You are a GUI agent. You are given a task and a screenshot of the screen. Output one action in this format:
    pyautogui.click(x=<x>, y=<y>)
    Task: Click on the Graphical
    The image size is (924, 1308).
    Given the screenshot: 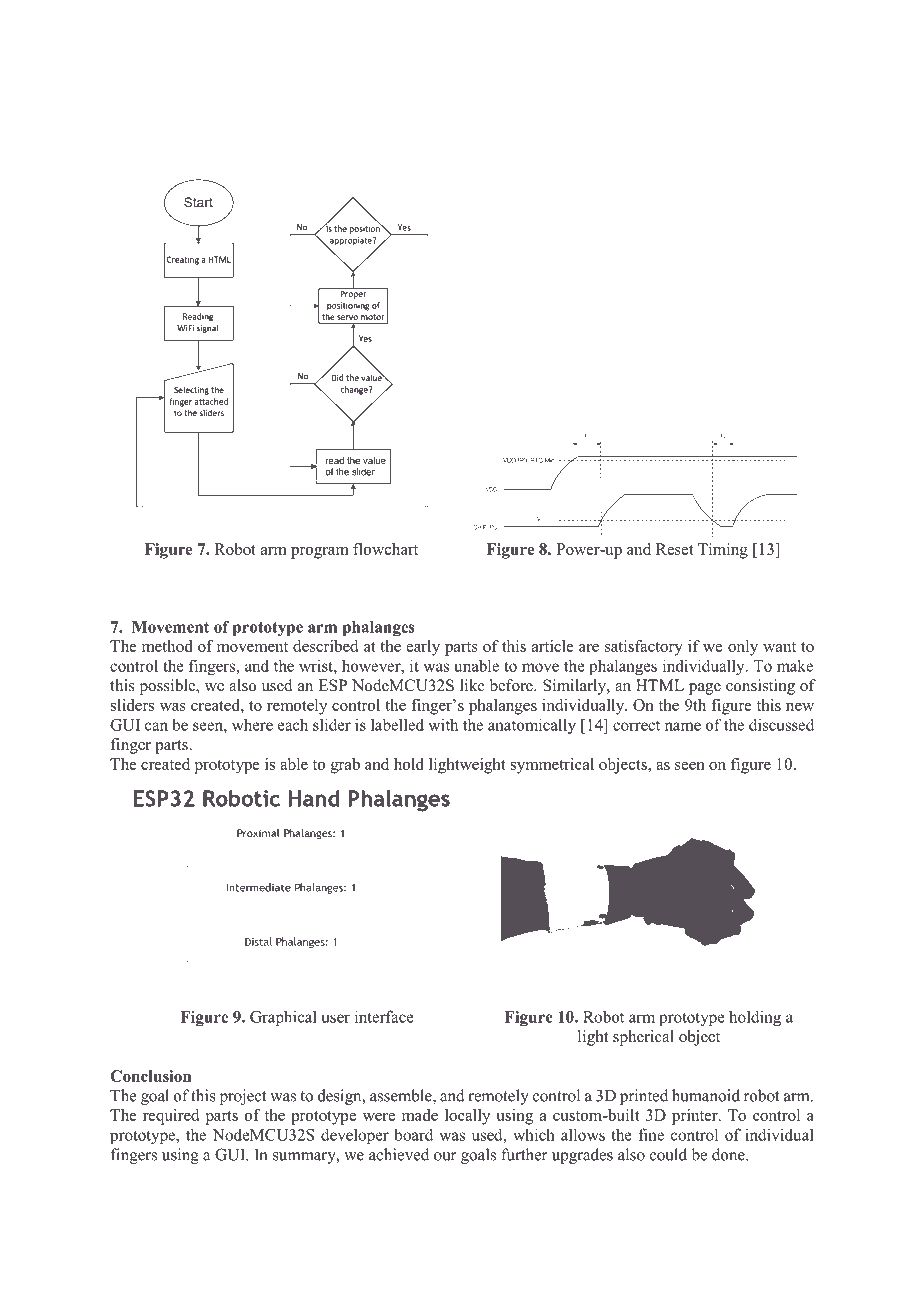 What is the action you would take?
    pyautogui.click(x=283, y=1018)
